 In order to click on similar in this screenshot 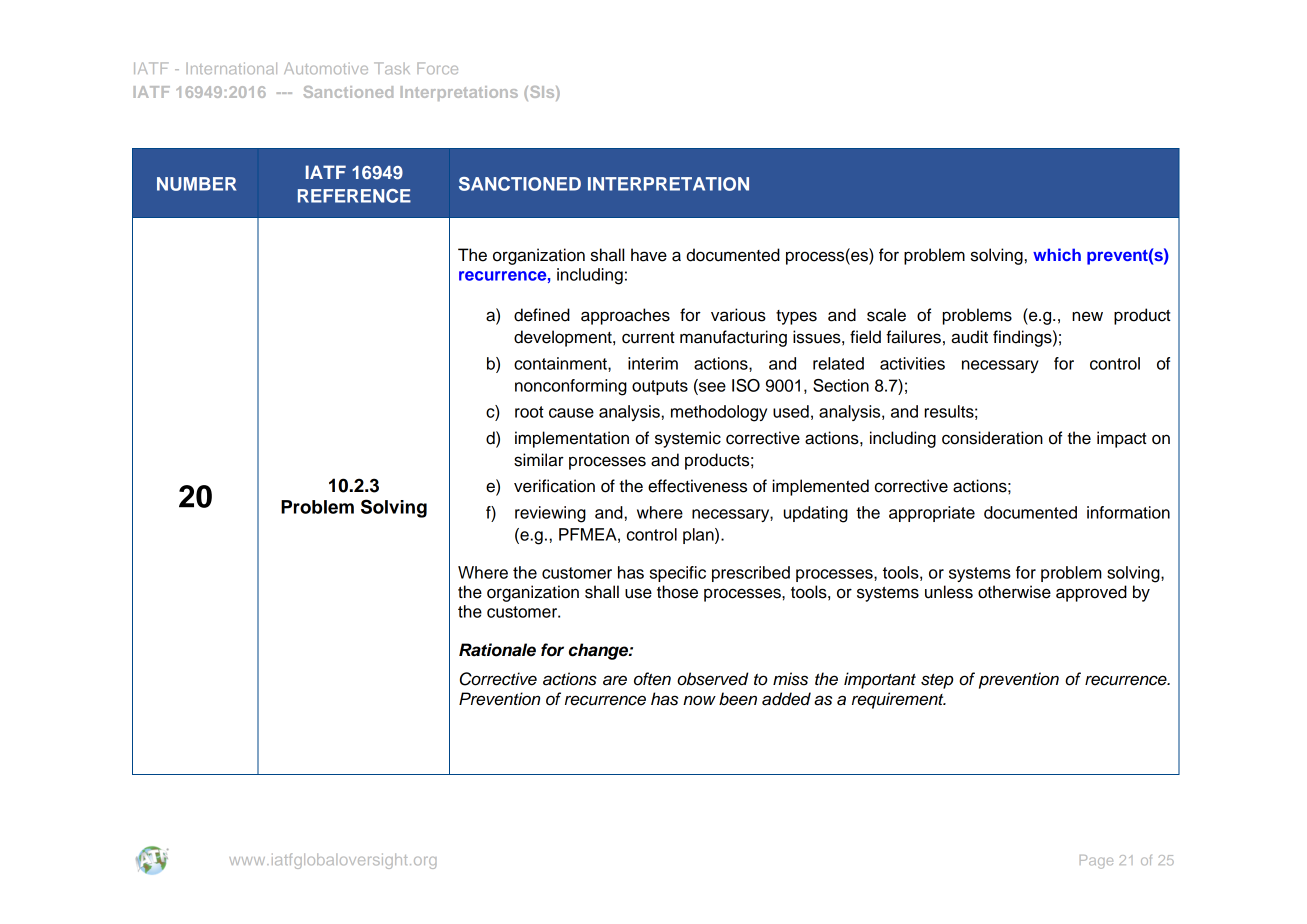, I will do `click(539, 460)`.
